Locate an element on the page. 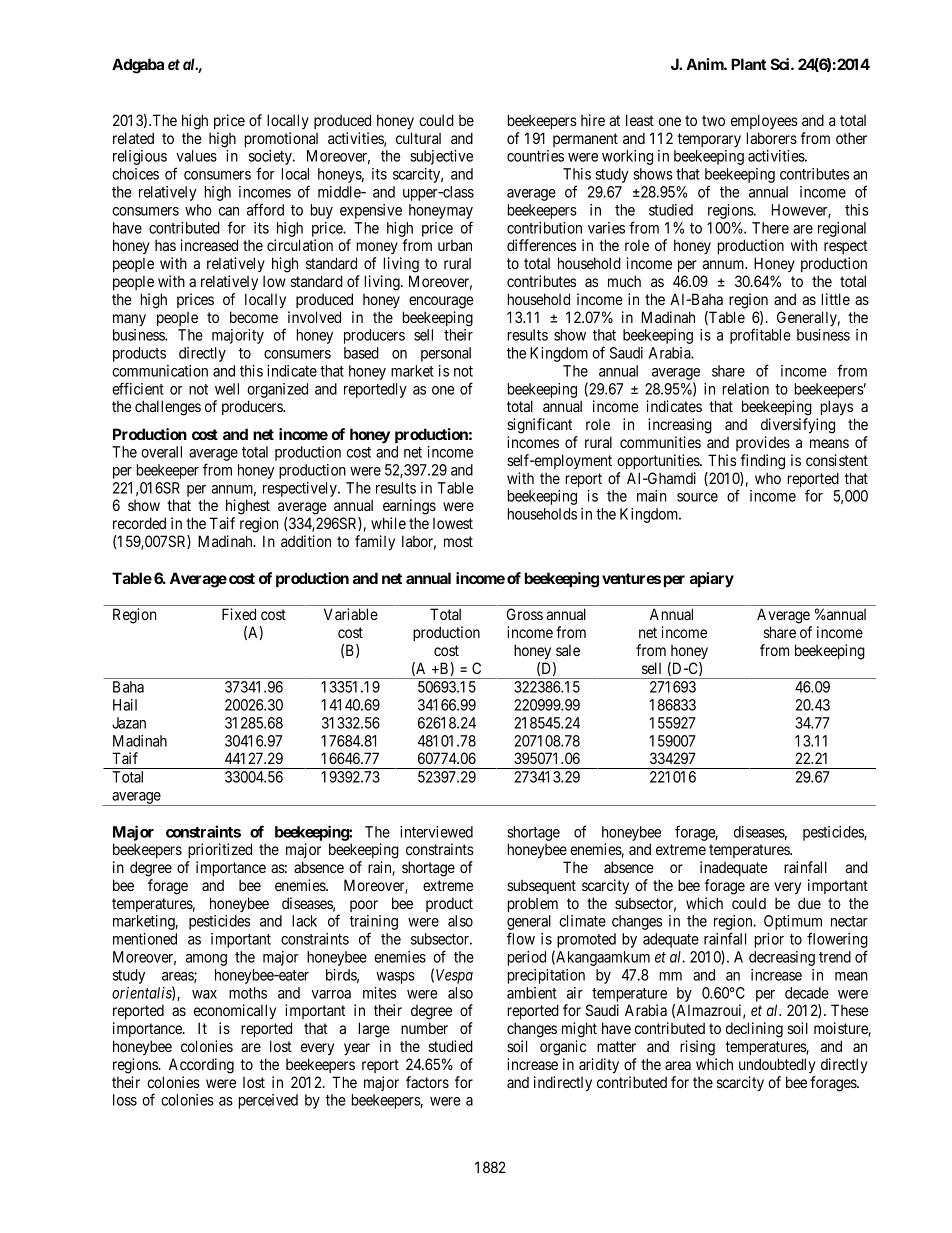  provides is located at coordinates (763, 443).
